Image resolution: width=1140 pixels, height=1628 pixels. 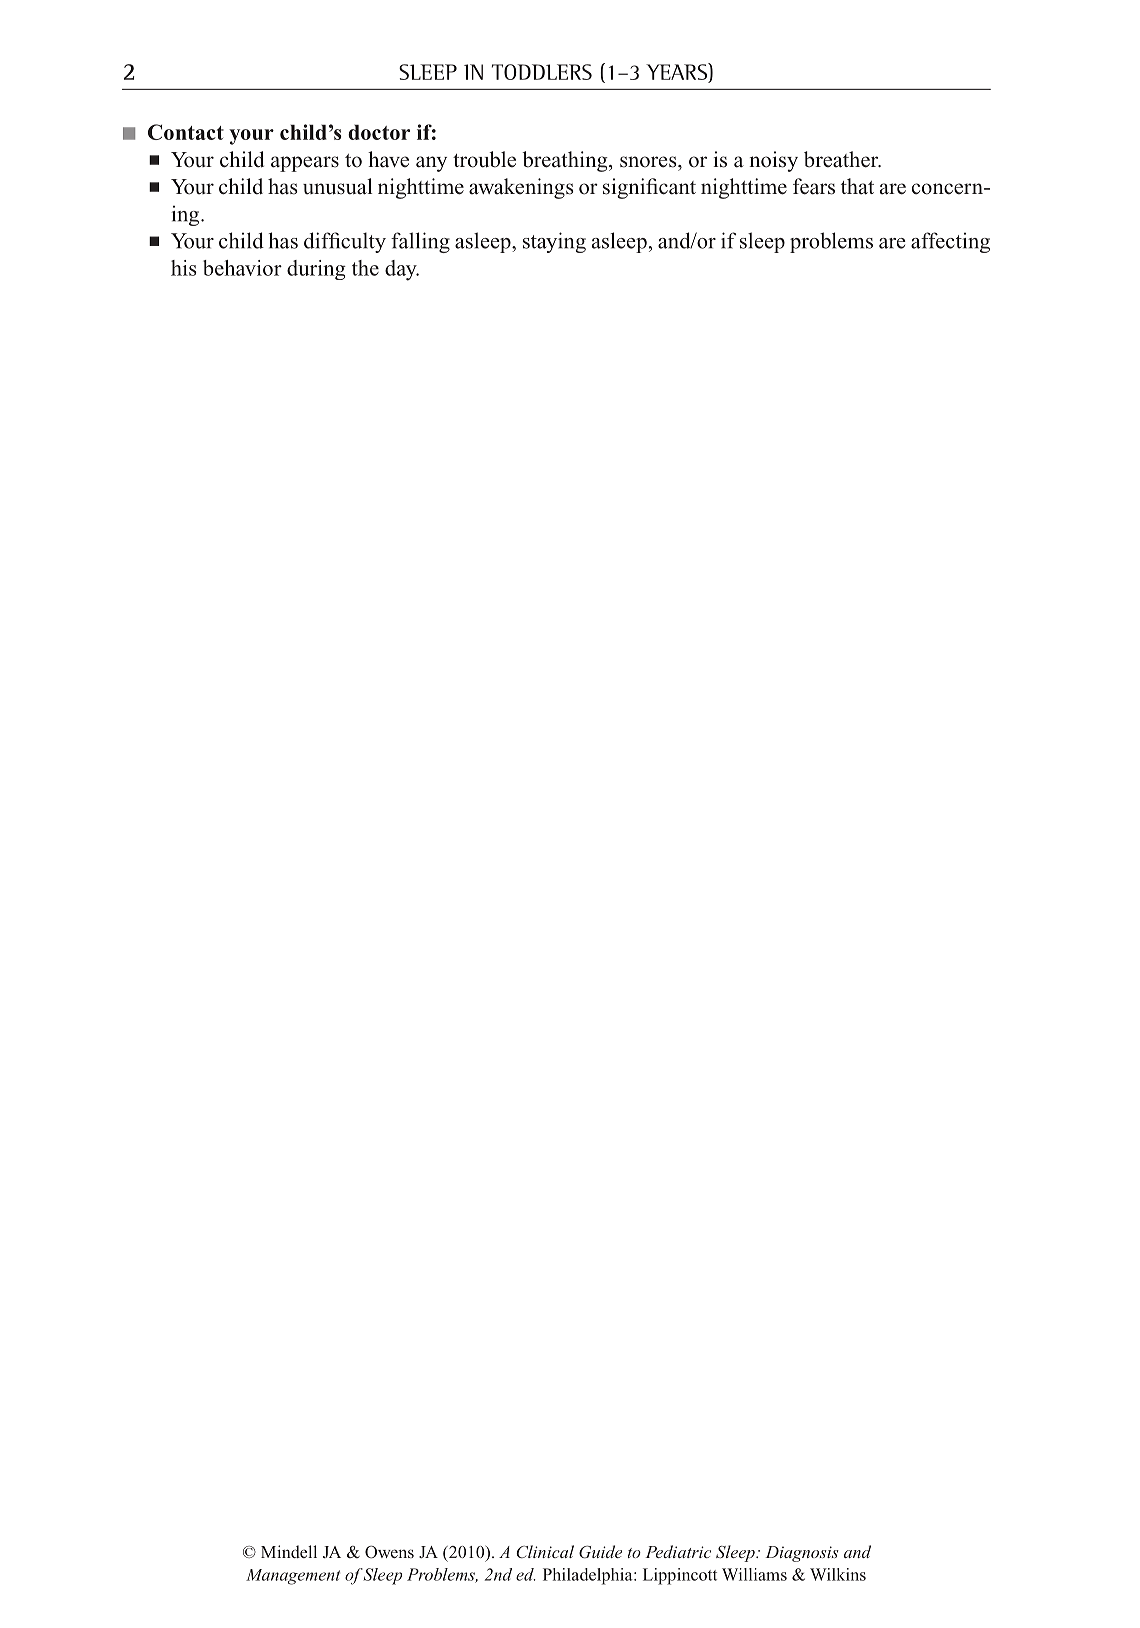 What do you see at coordinates (545, 1552) in the page?
I see `Clinical` at bounding box center [545, 1552].
